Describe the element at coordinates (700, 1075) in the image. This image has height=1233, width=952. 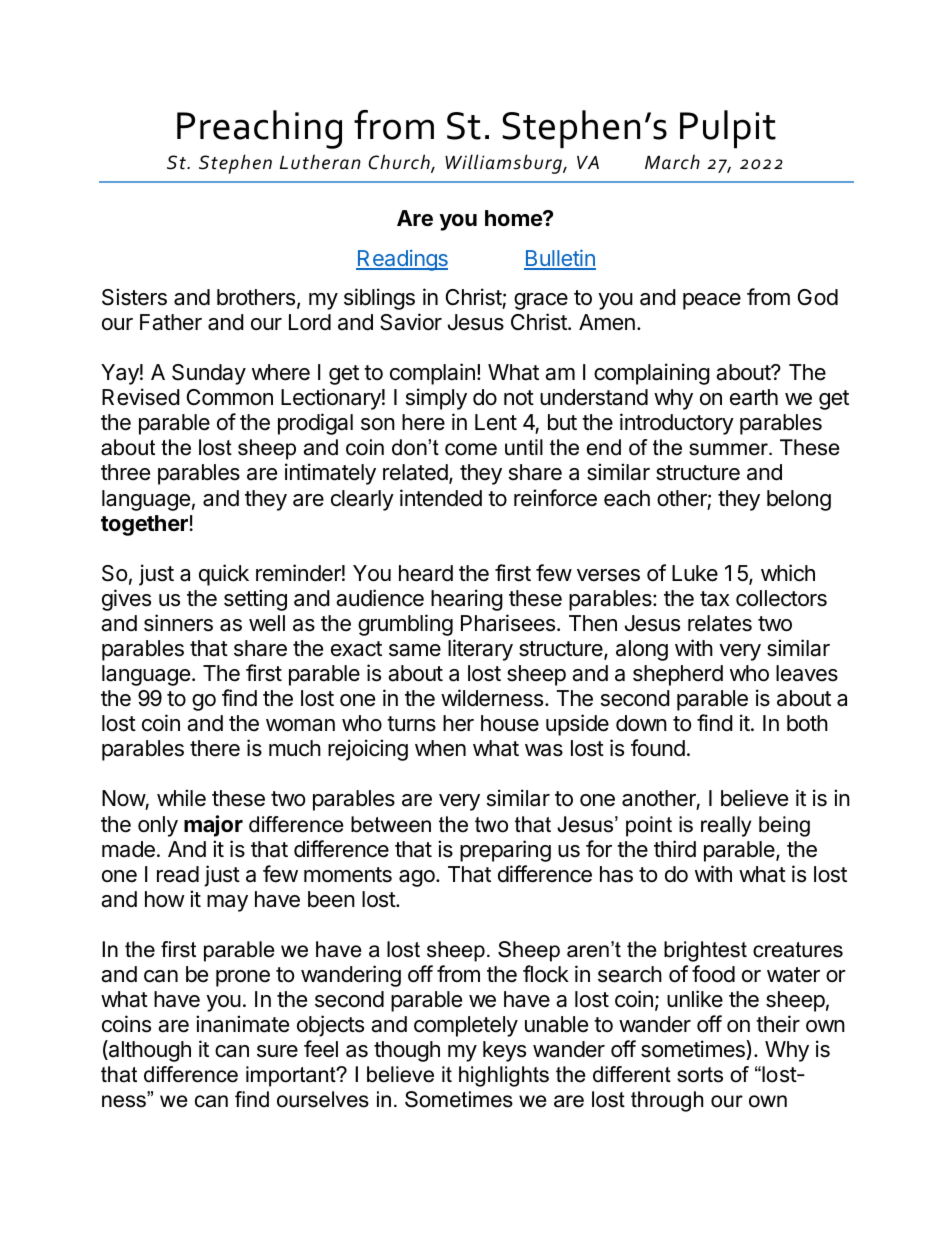
I see `sorts` at that location.
